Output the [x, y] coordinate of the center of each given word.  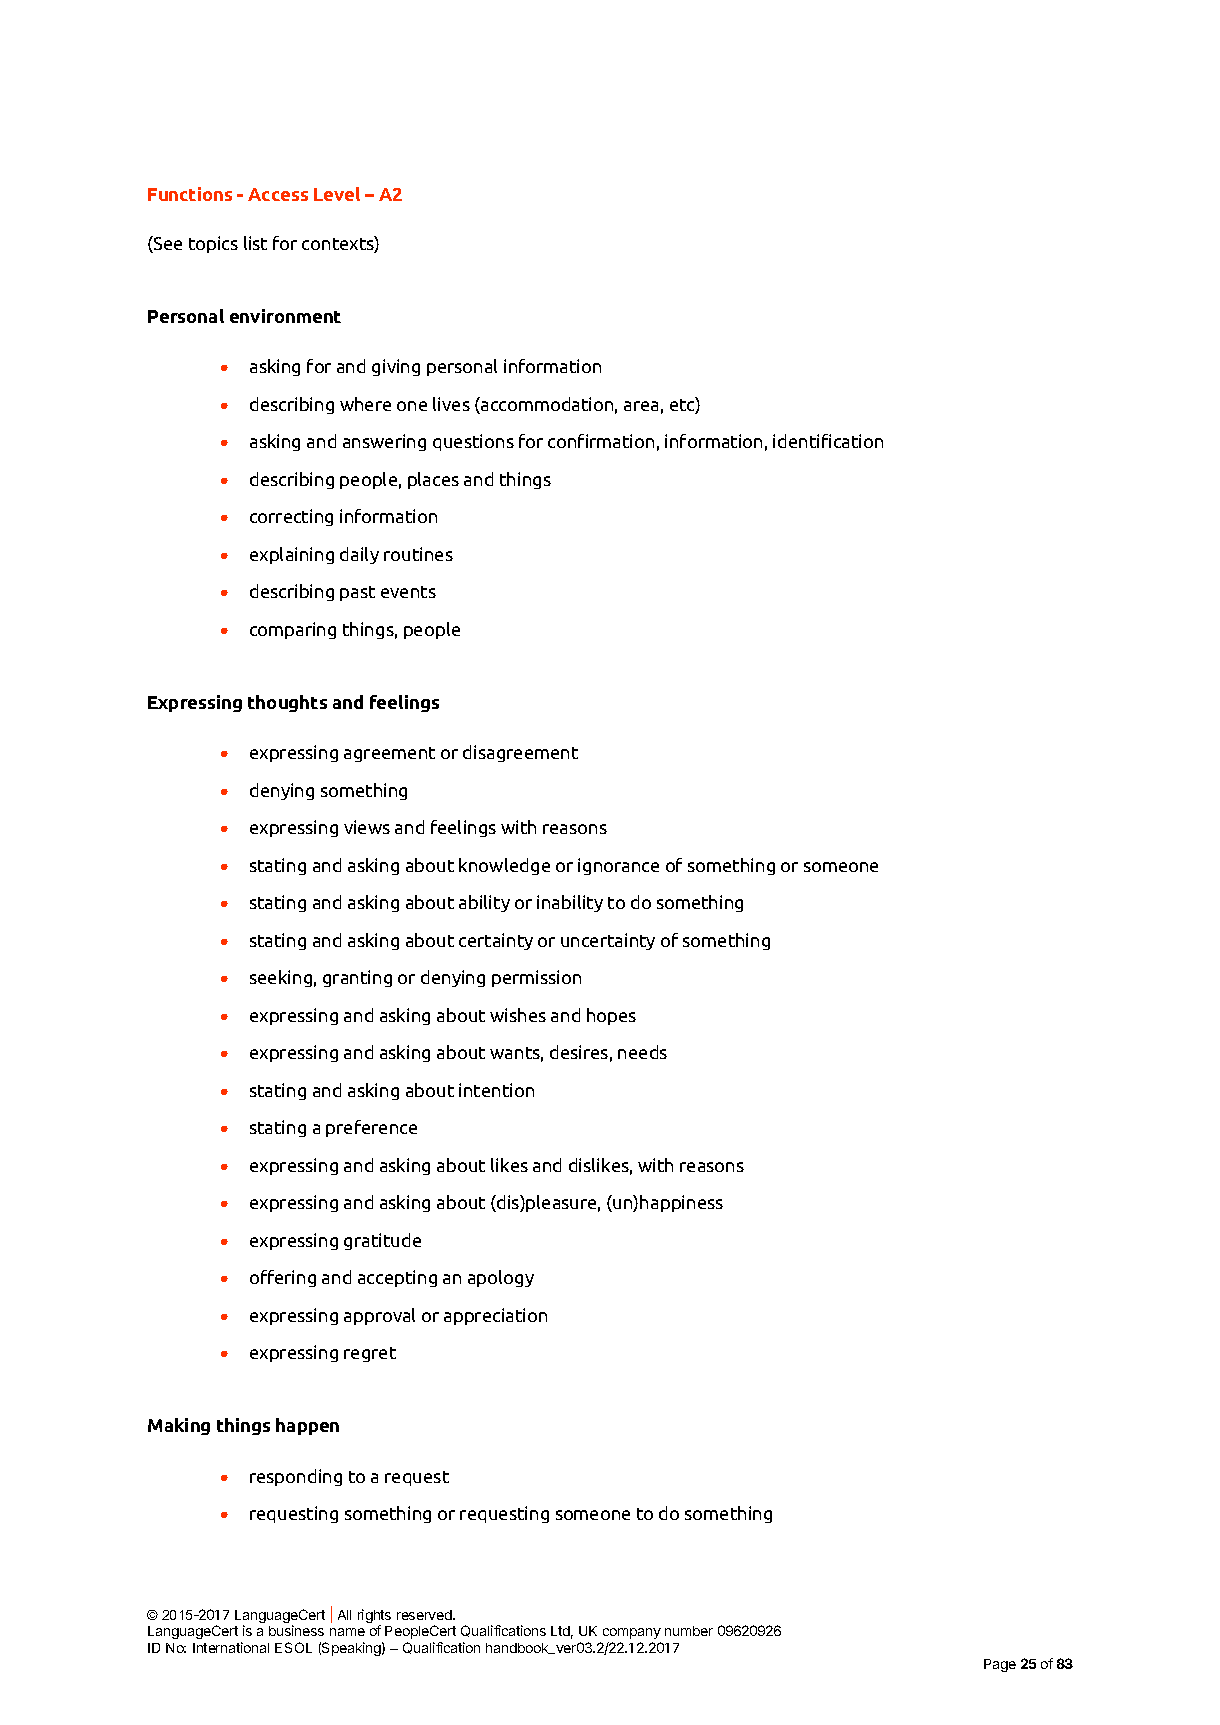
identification [828, 441]
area [641, 406]
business [296, 1630]
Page [1000, 1665]
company [632, 1633]
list [255, 243]
